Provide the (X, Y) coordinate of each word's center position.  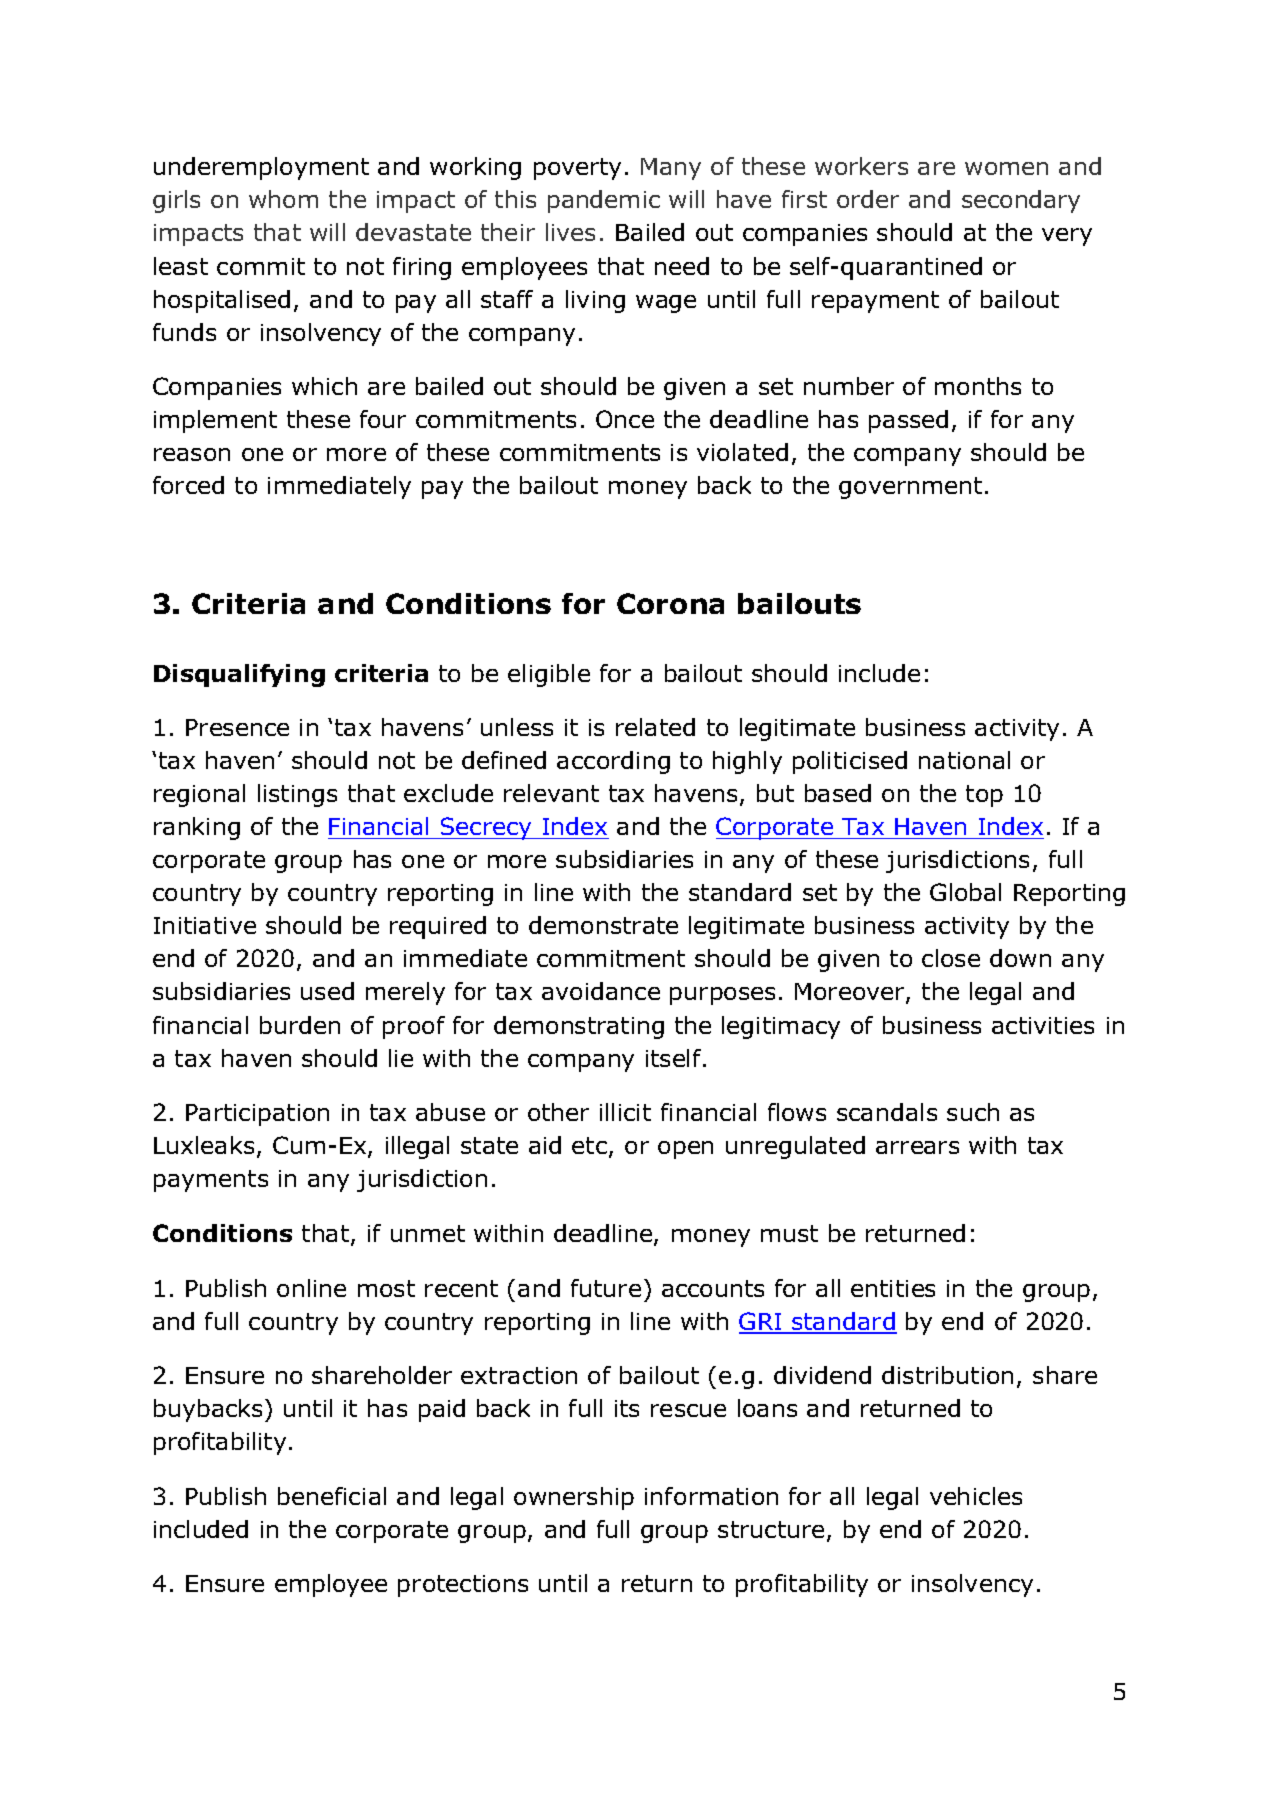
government (910, 488)
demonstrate (603, 925)
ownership (574, 1498)
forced (188, 485)
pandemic (604, 201)
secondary (1021, 201)
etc (589, 1145)
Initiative (205, 925)
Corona (670, 603)
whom (283, 199)
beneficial (332, 1496)
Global (965, 892)
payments (211, 1181)
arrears (917, 1147)
